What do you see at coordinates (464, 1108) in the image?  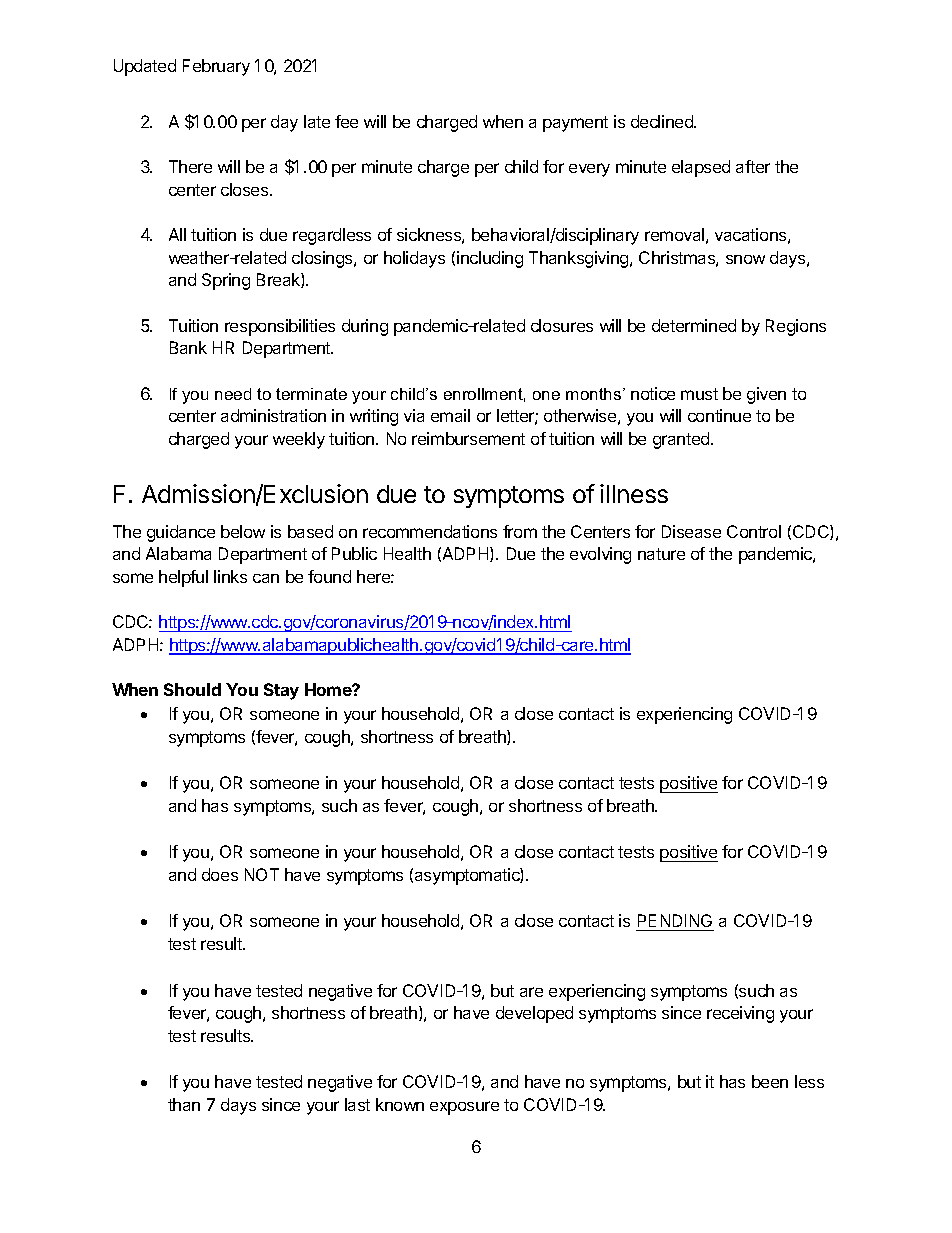 I see `exposure` at bounding box center [464, 1108].
